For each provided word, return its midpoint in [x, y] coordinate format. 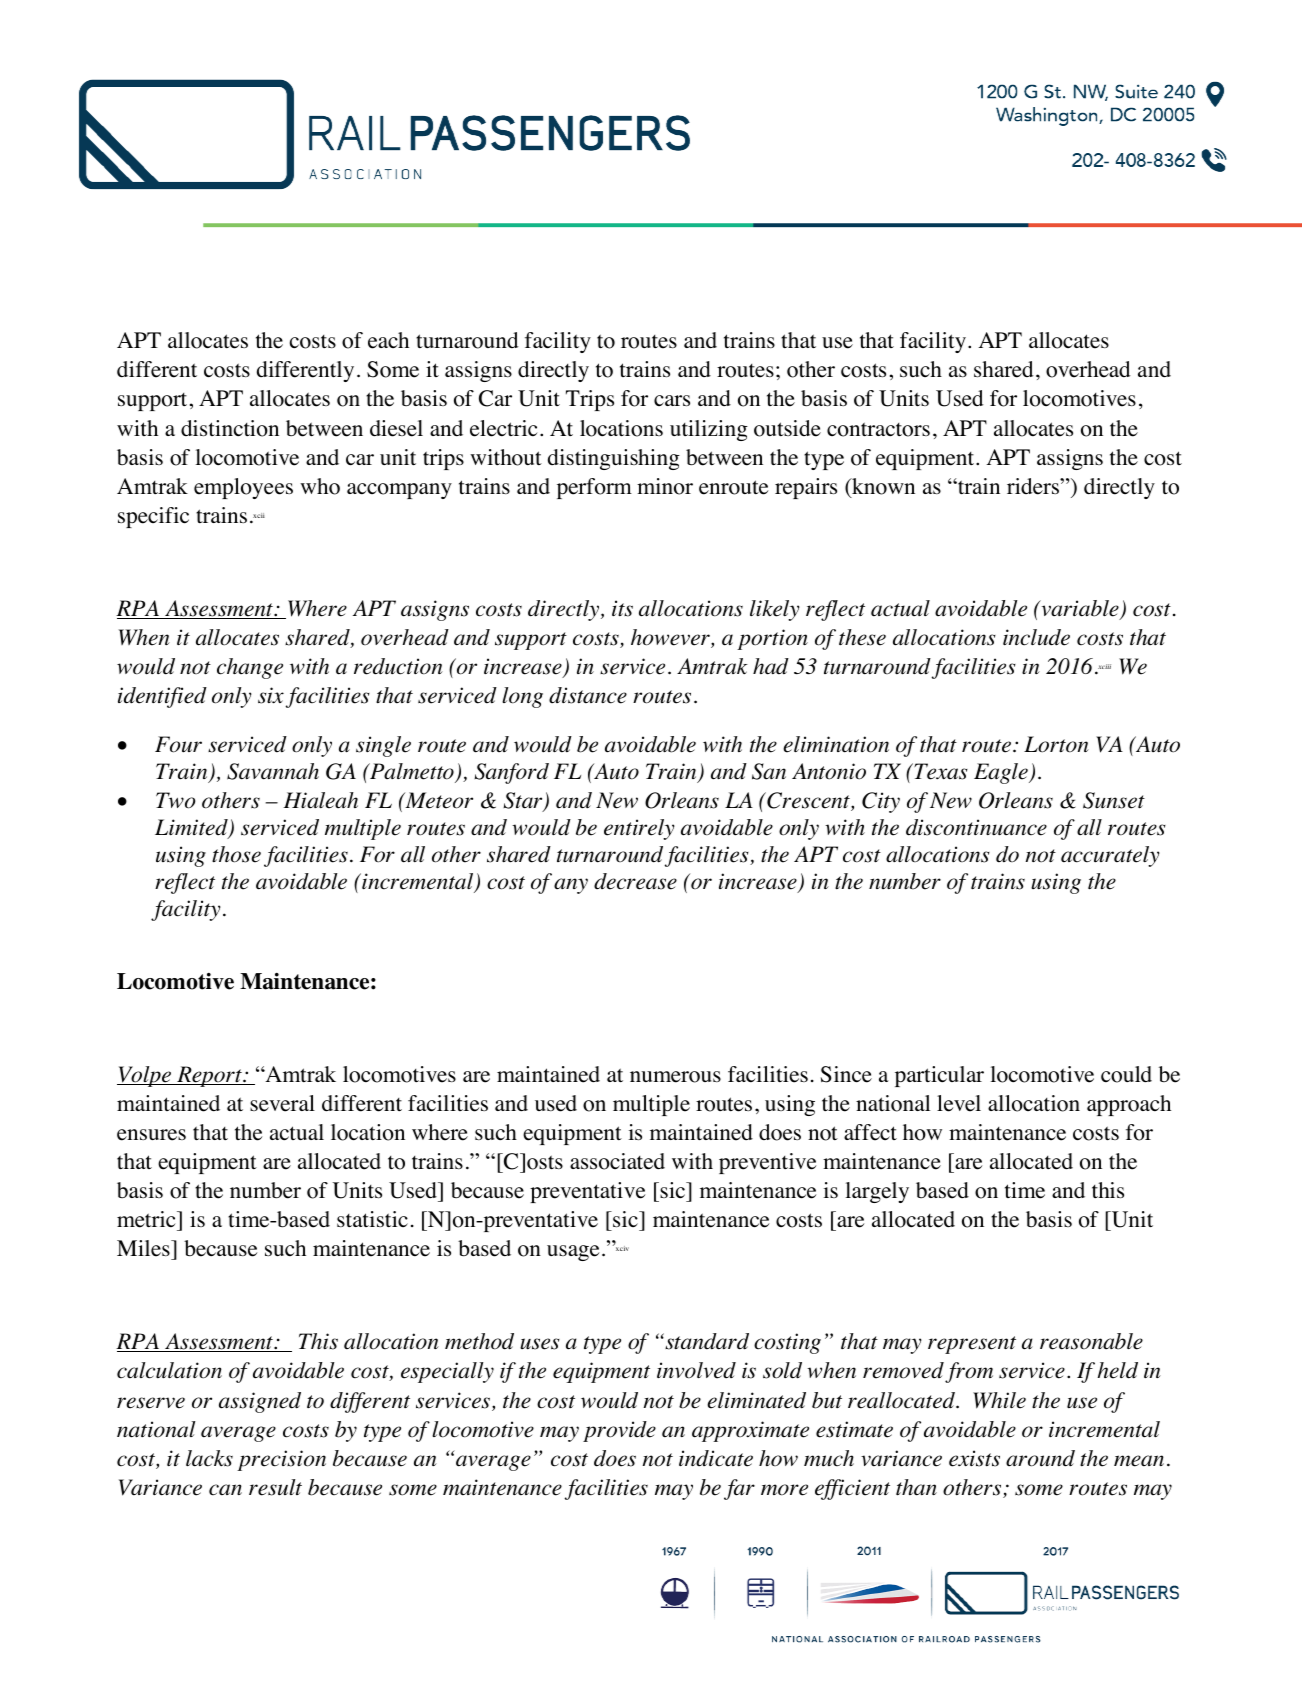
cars [672, 400]
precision [281, 1460]
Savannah [273, 771]
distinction [230, 428]
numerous [675, 1077]
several [282, 1103]
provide [619, 1431]
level [959, 1103]
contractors [878, 429]
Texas [940, 771]
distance [588, 695]
